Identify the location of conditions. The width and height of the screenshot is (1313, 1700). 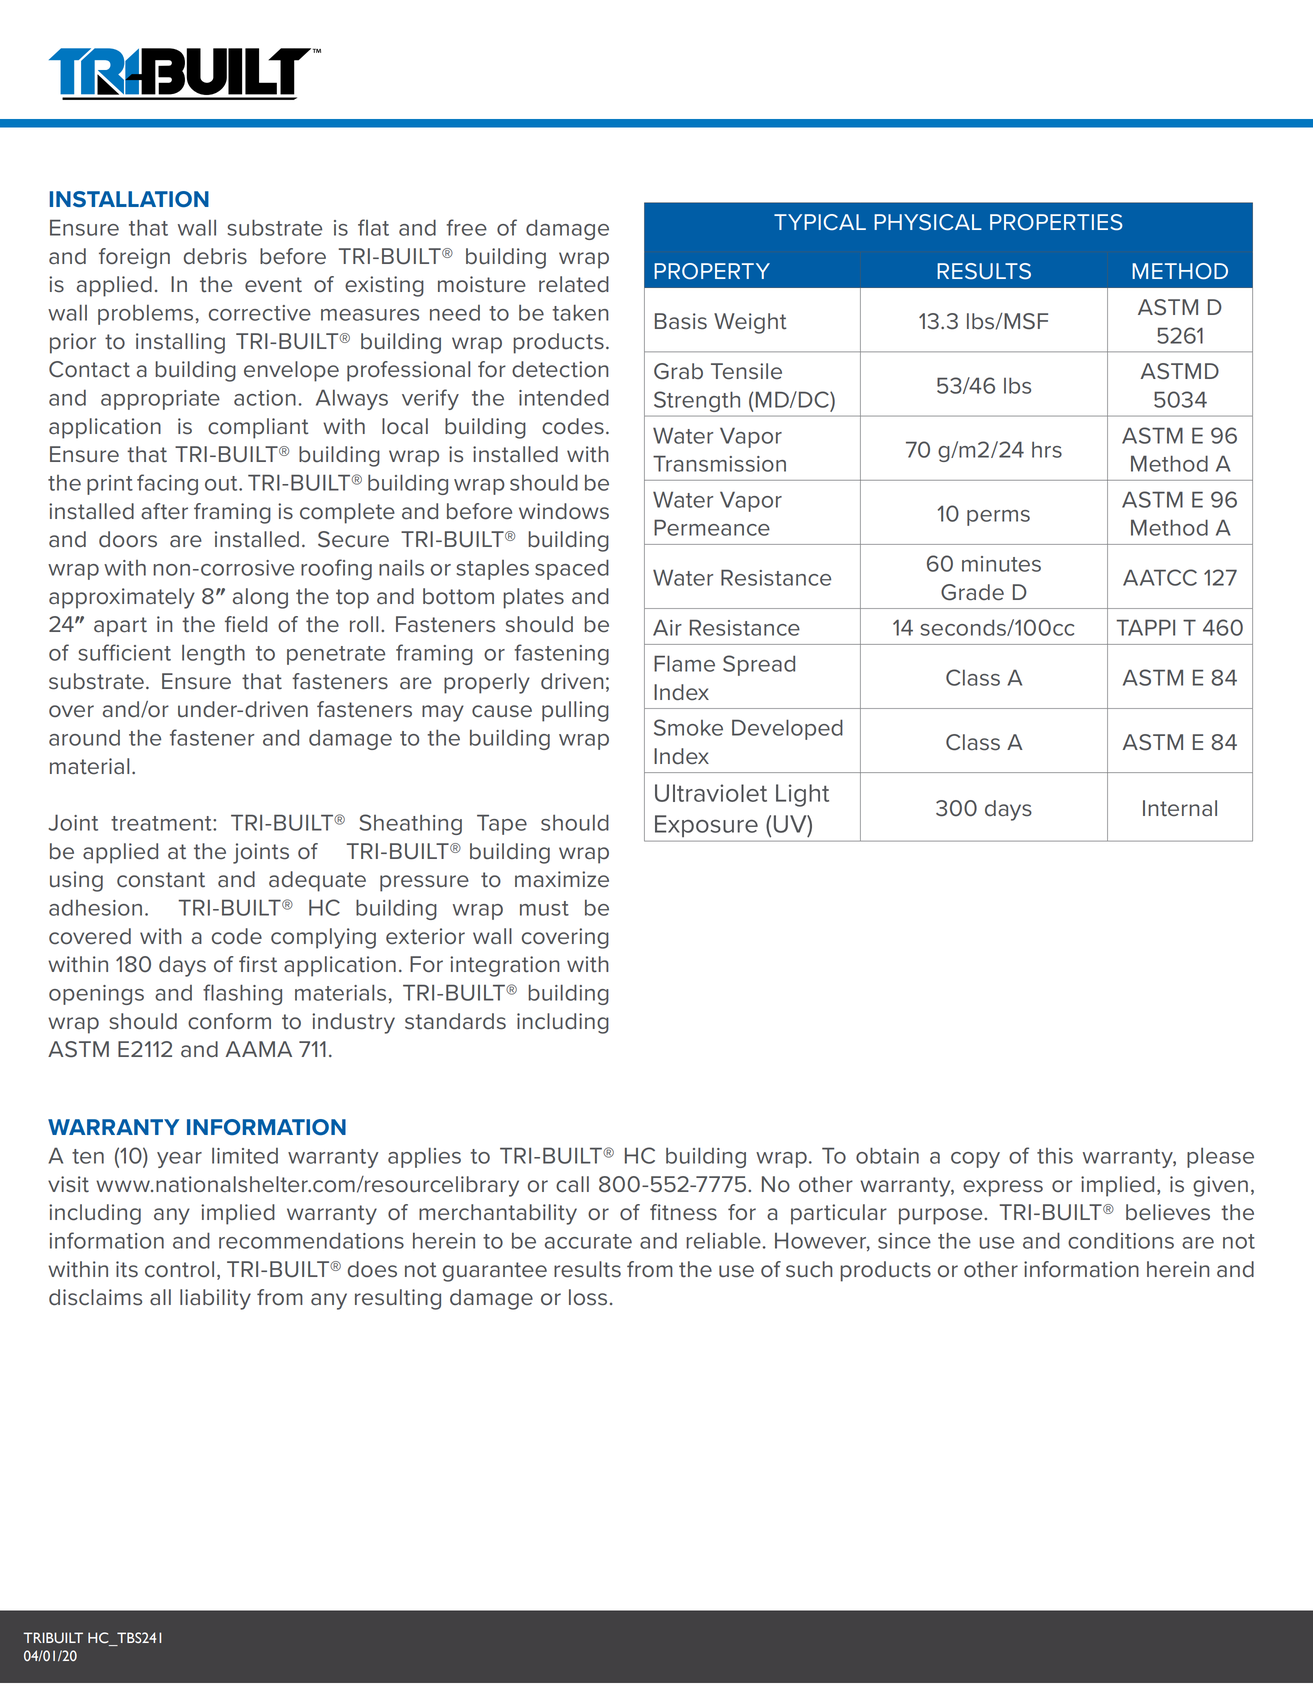
(1121, 1240).
